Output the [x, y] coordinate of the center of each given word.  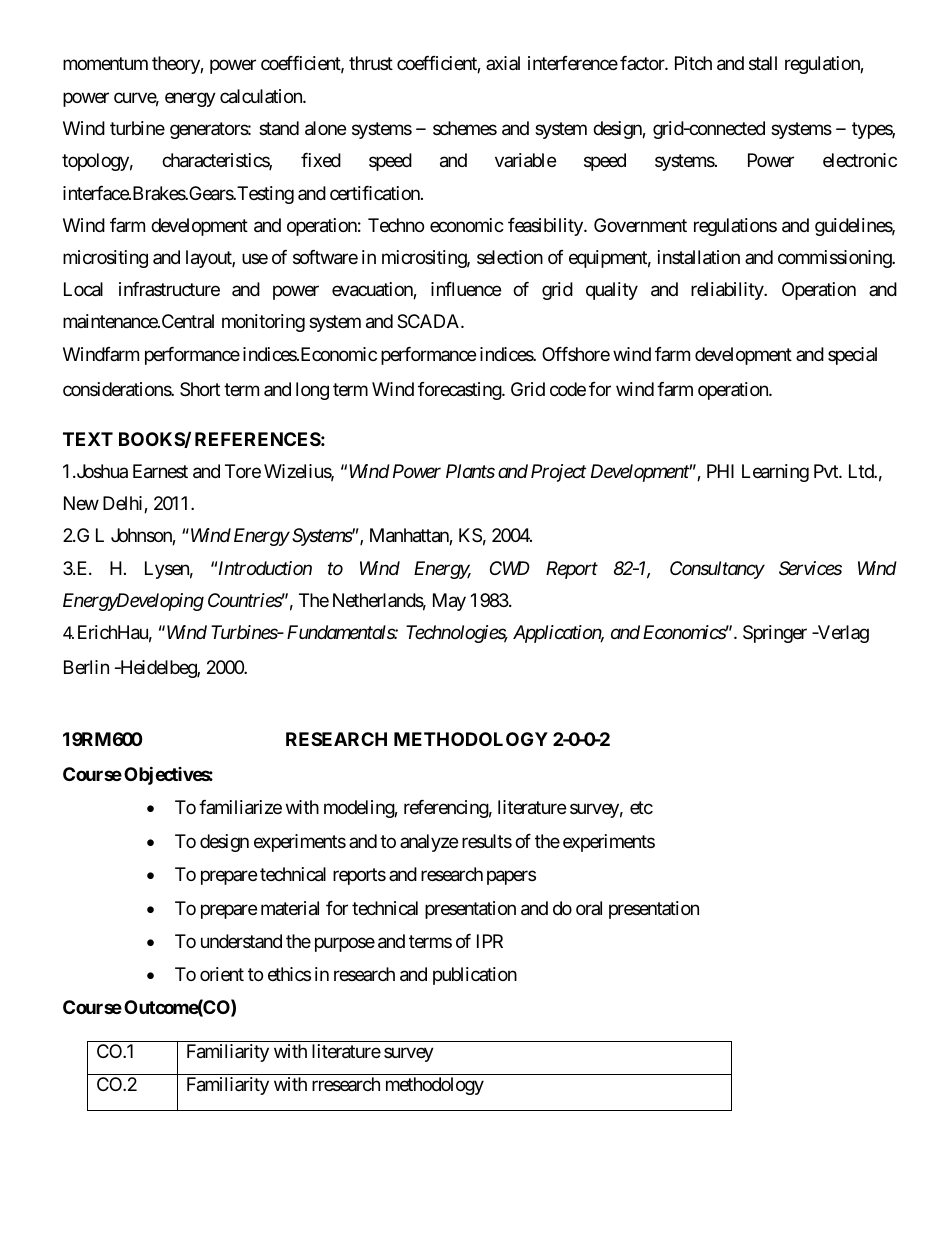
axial [503, 63]
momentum [105, 64]
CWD [510, 568]
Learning [775, 473]
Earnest [160, 471]
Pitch [693, 63]
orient [222, 974]
